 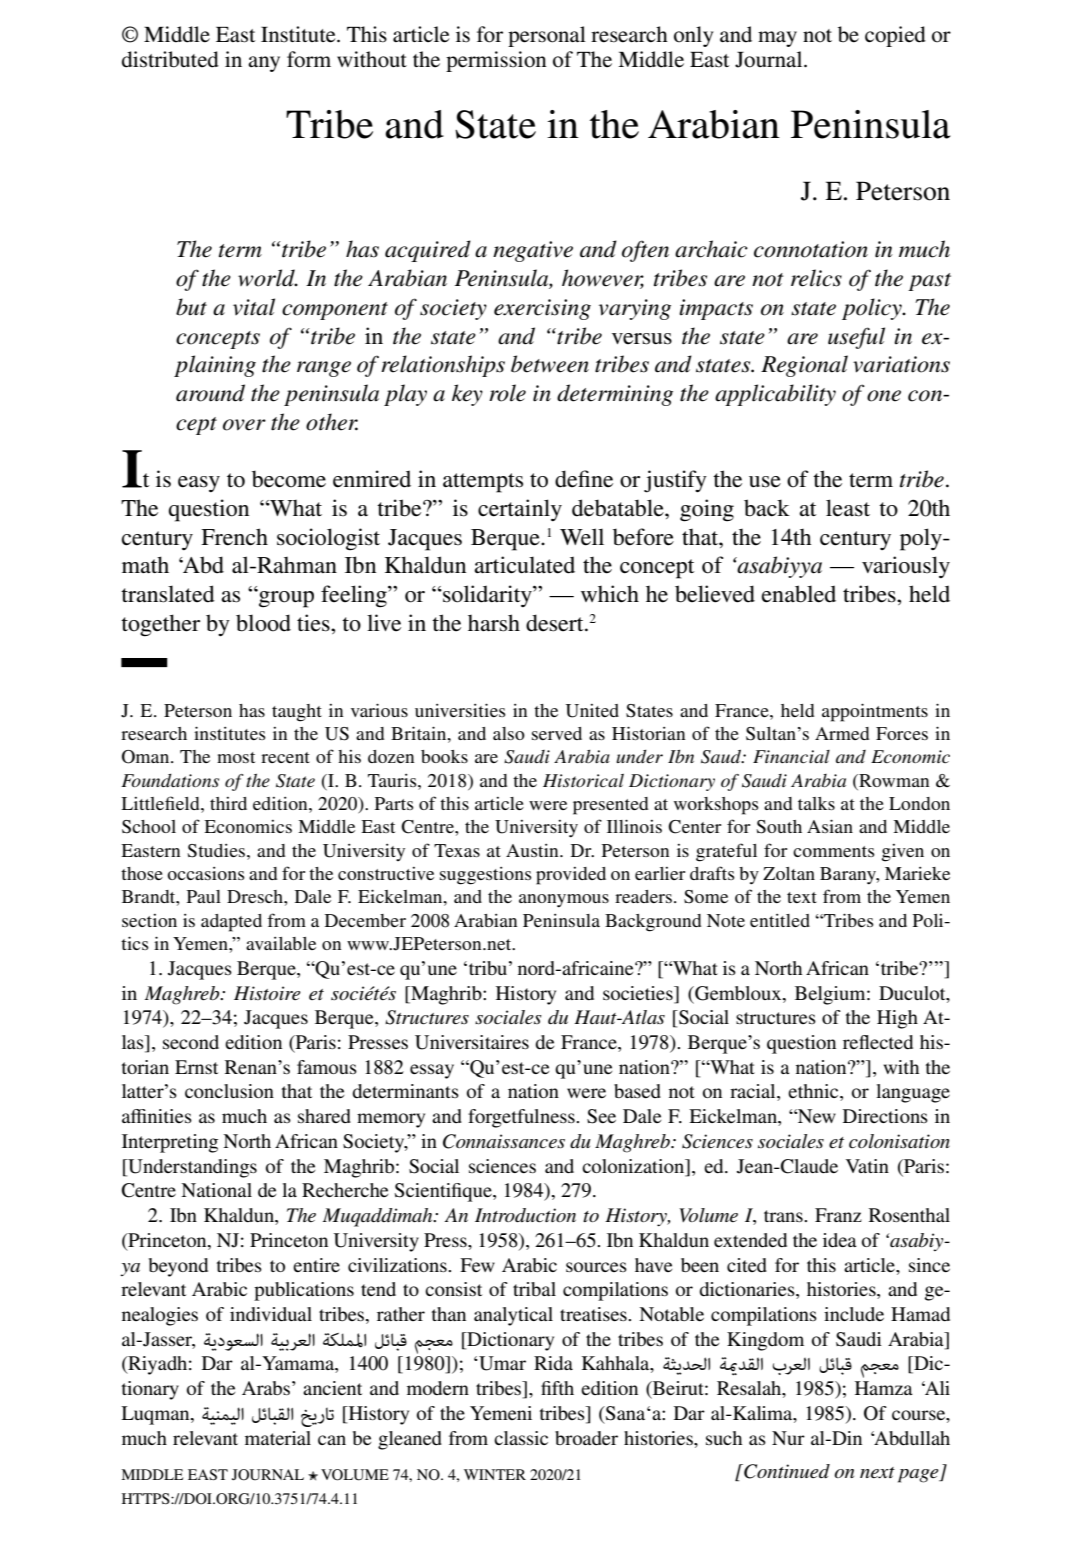 I want to click on form, so click(x=309, y=59).
